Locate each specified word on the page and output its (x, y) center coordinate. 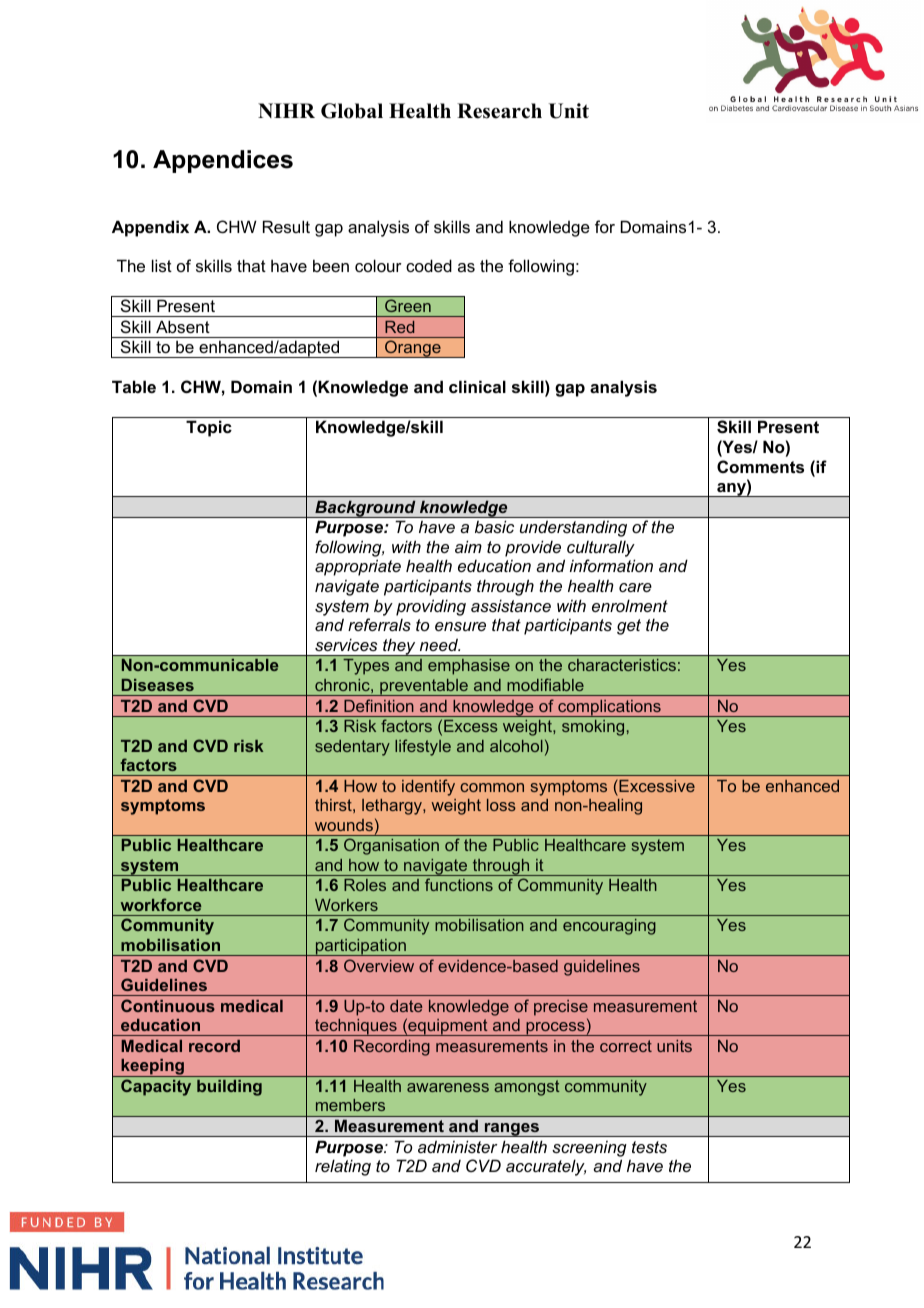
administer (458, 1146)
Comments (760, 466)
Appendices (223, 161)
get (629, 627)
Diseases (158, 685)
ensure (460, 626)
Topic (209, 428)
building (229, 1088)
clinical (477, 386)
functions (459, 884)
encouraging (609, 927)
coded (429, 265)
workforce (161, 904)
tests (649, 1147)
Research (499, 111)
